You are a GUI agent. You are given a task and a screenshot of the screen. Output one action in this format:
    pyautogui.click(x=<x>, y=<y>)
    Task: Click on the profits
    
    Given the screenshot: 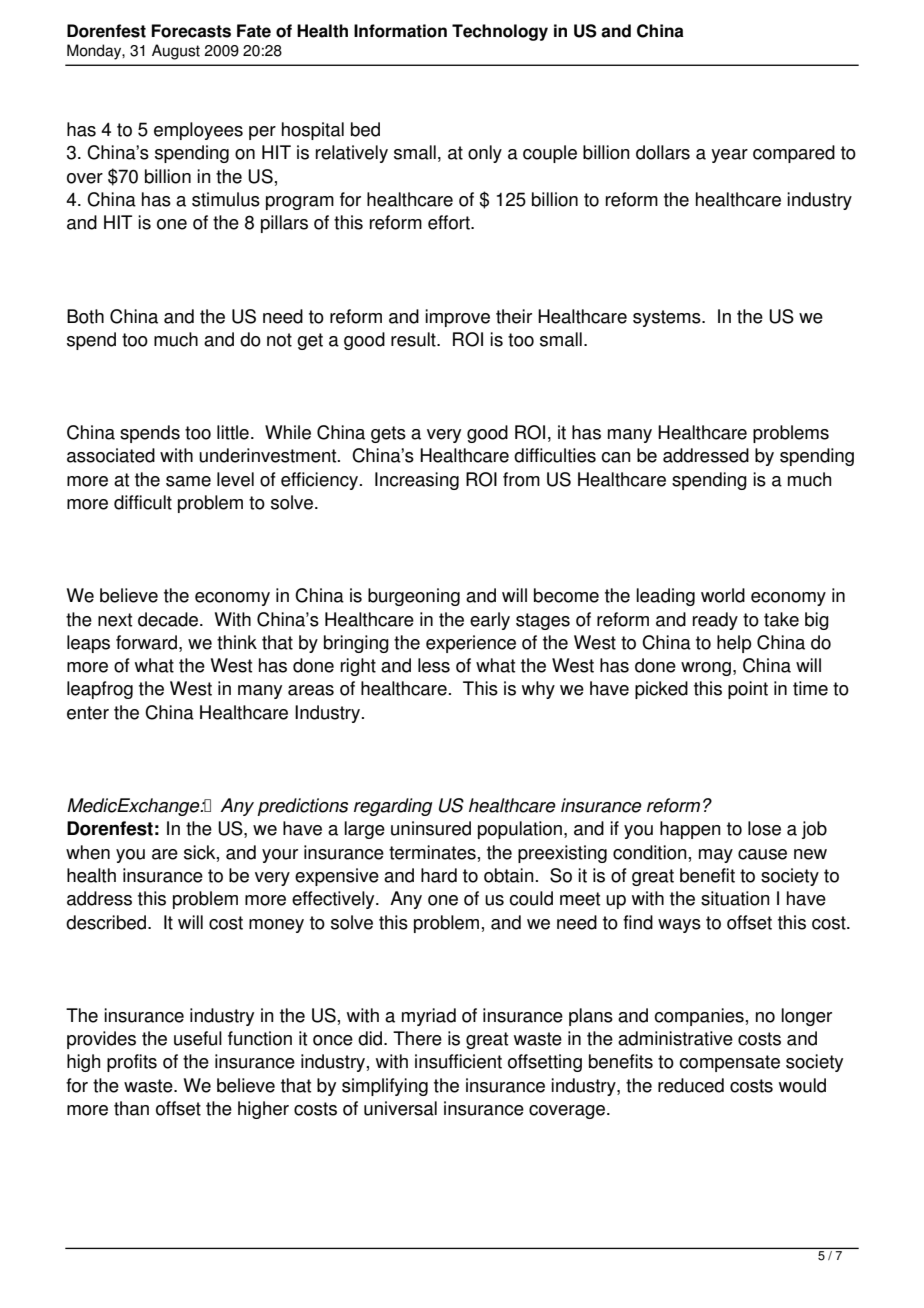 What is the action you would take?
    pyautogui.click(x=132, y=1063)
